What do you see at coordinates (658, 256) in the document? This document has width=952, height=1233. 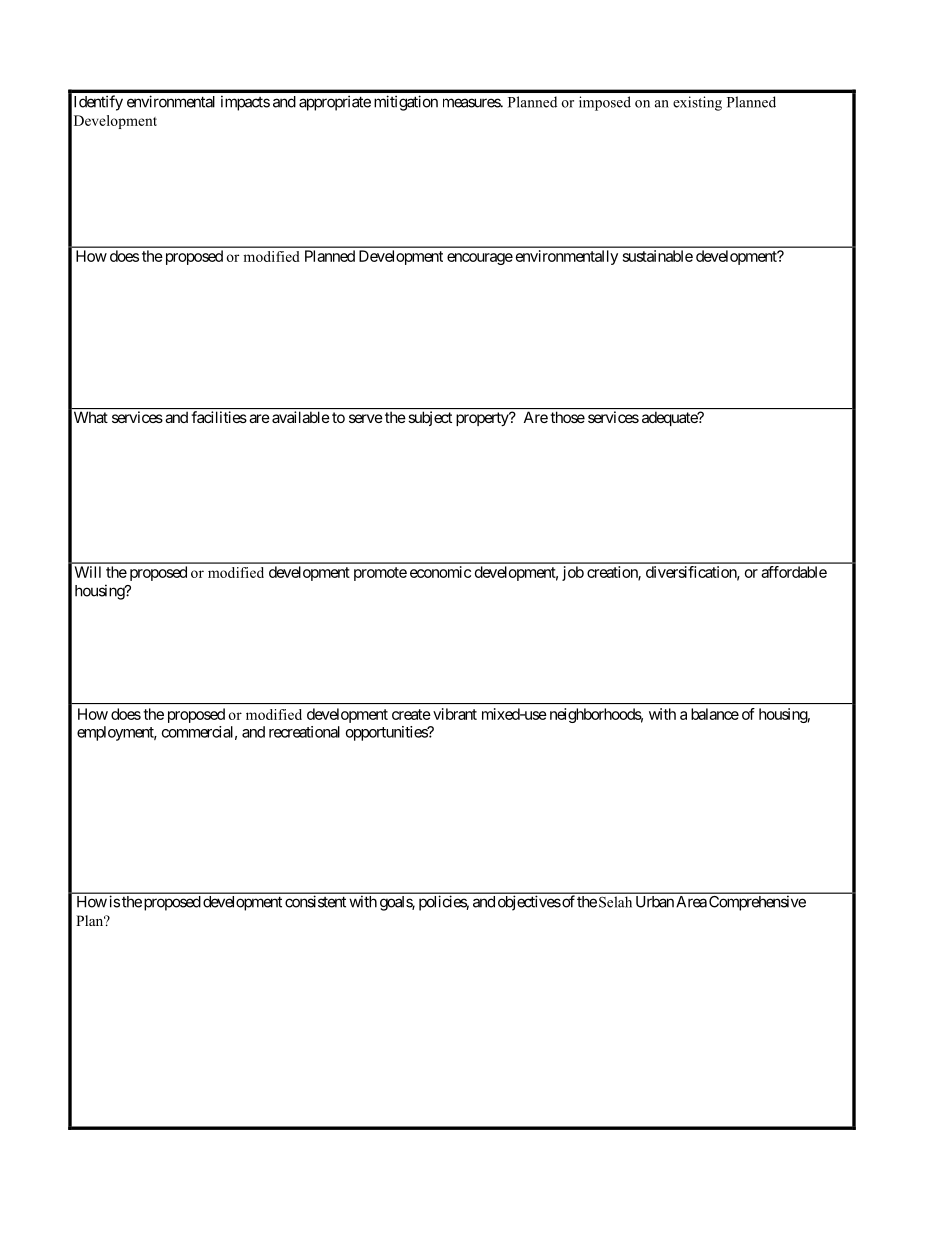 I see `sustainable` at bounding box center [658, 256].
